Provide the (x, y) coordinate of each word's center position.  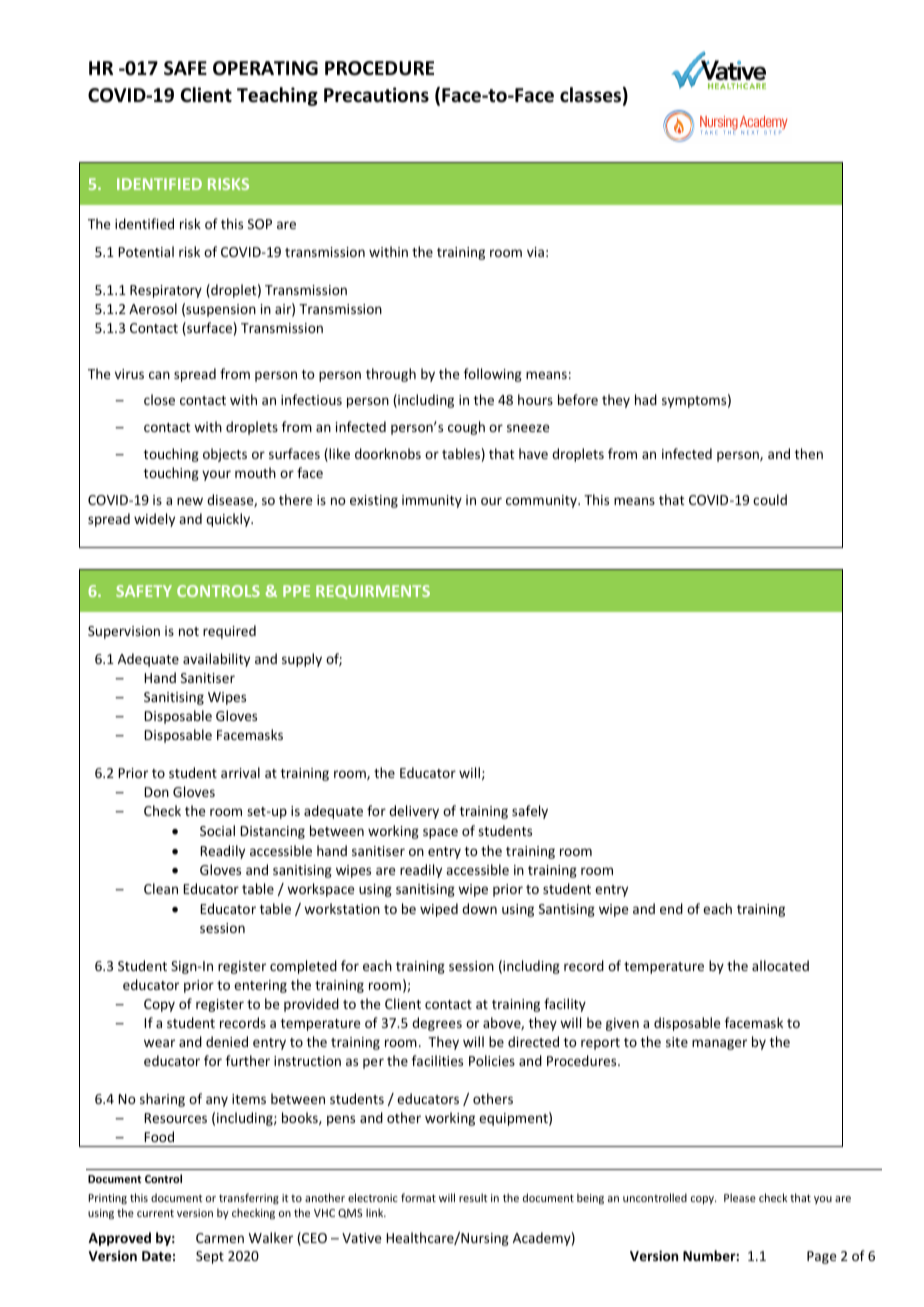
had (646, 399)
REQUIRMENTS (373, 592)
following (493, 375)
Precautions (376, 95)
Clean (161, 888)
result (473, 1197)
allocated (780, 965)
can (159, 375)
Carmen (220, 1238)
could (770, 499)
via (535, 252)
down (479, 908)
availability (216, 660)
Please (740, 1197)
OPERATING (265, 68)
